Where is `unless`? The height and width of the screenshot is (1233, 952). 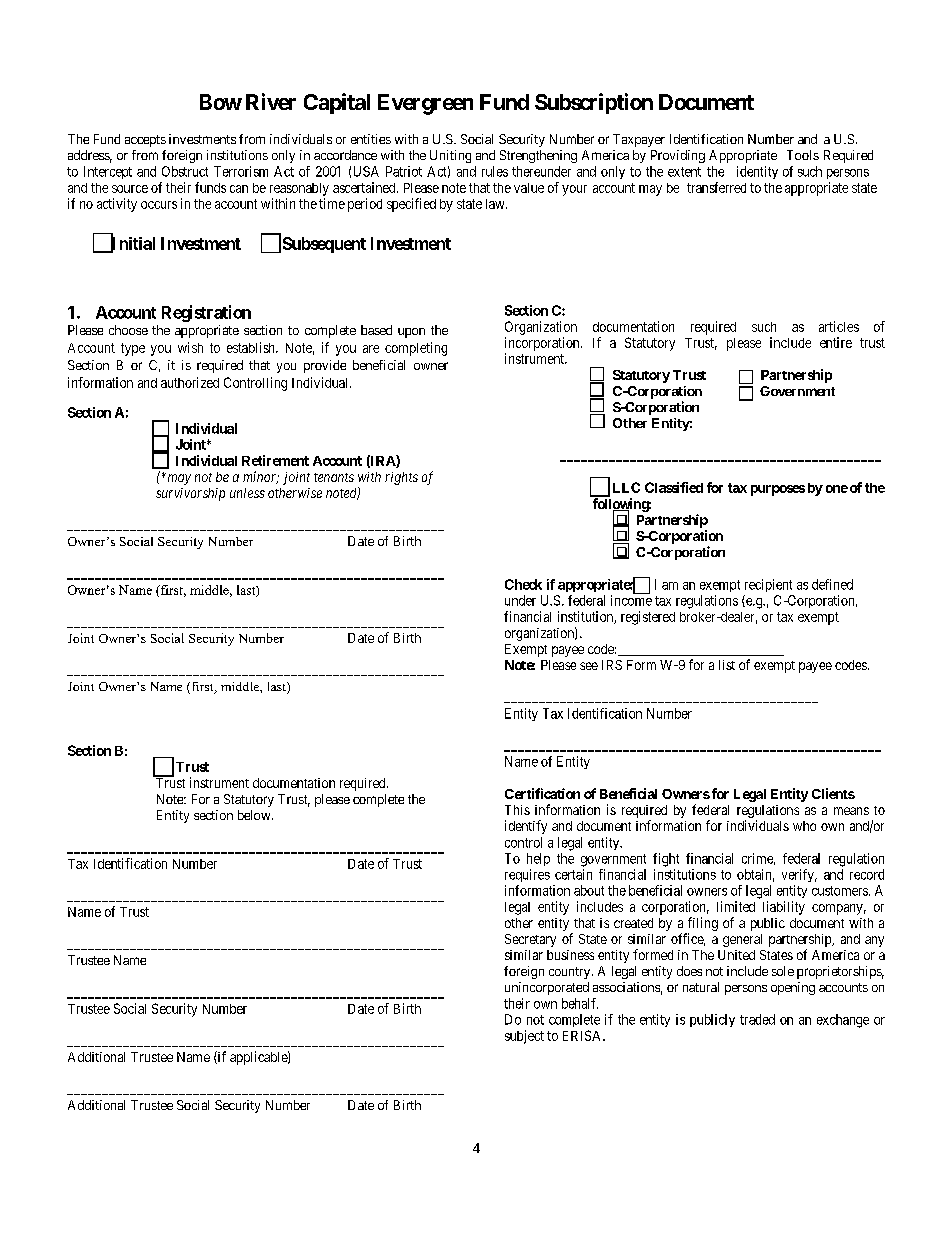
unless is located at coordinates (247, 493).
